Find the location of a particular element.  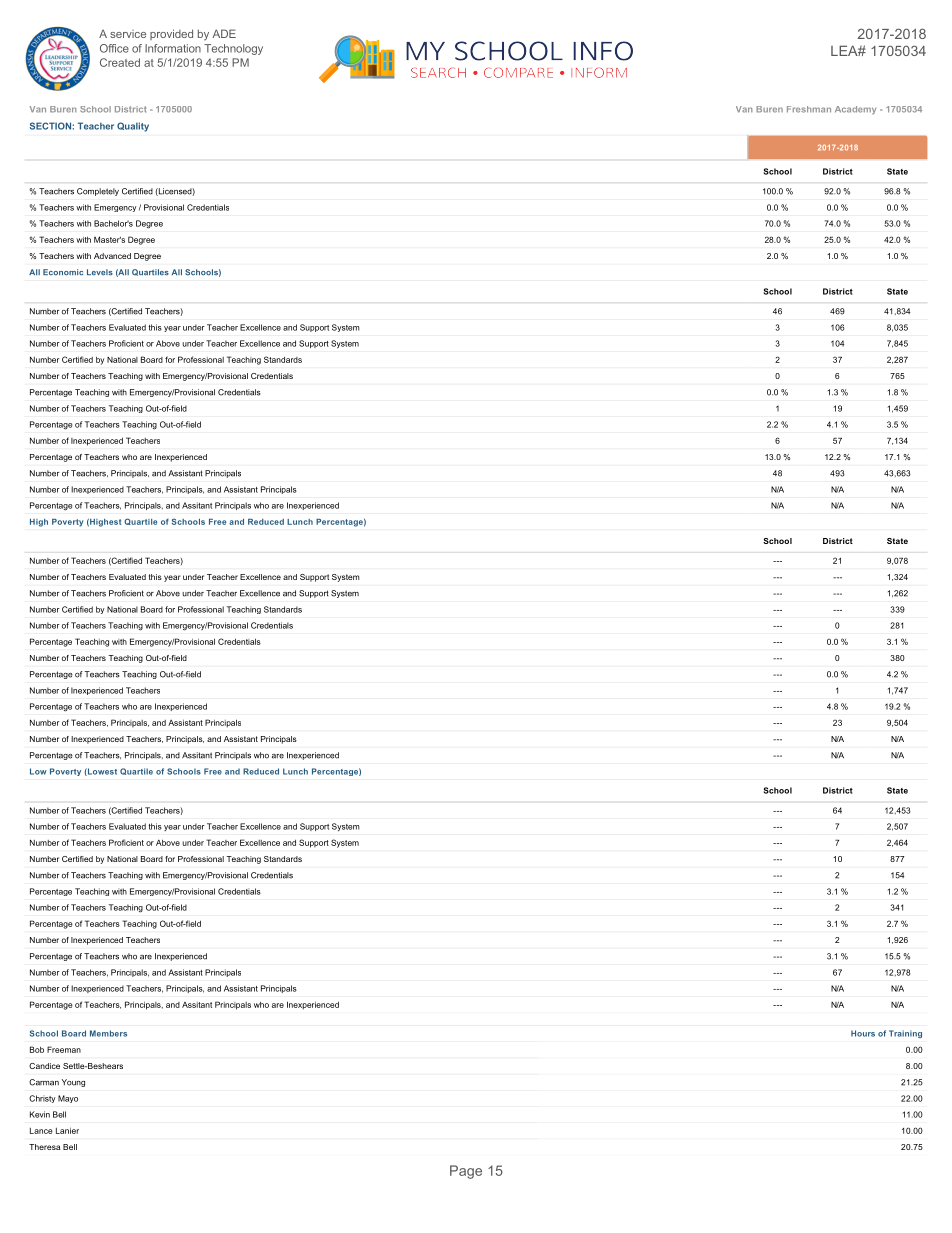

Completely is located at coordinates (98, 192).
